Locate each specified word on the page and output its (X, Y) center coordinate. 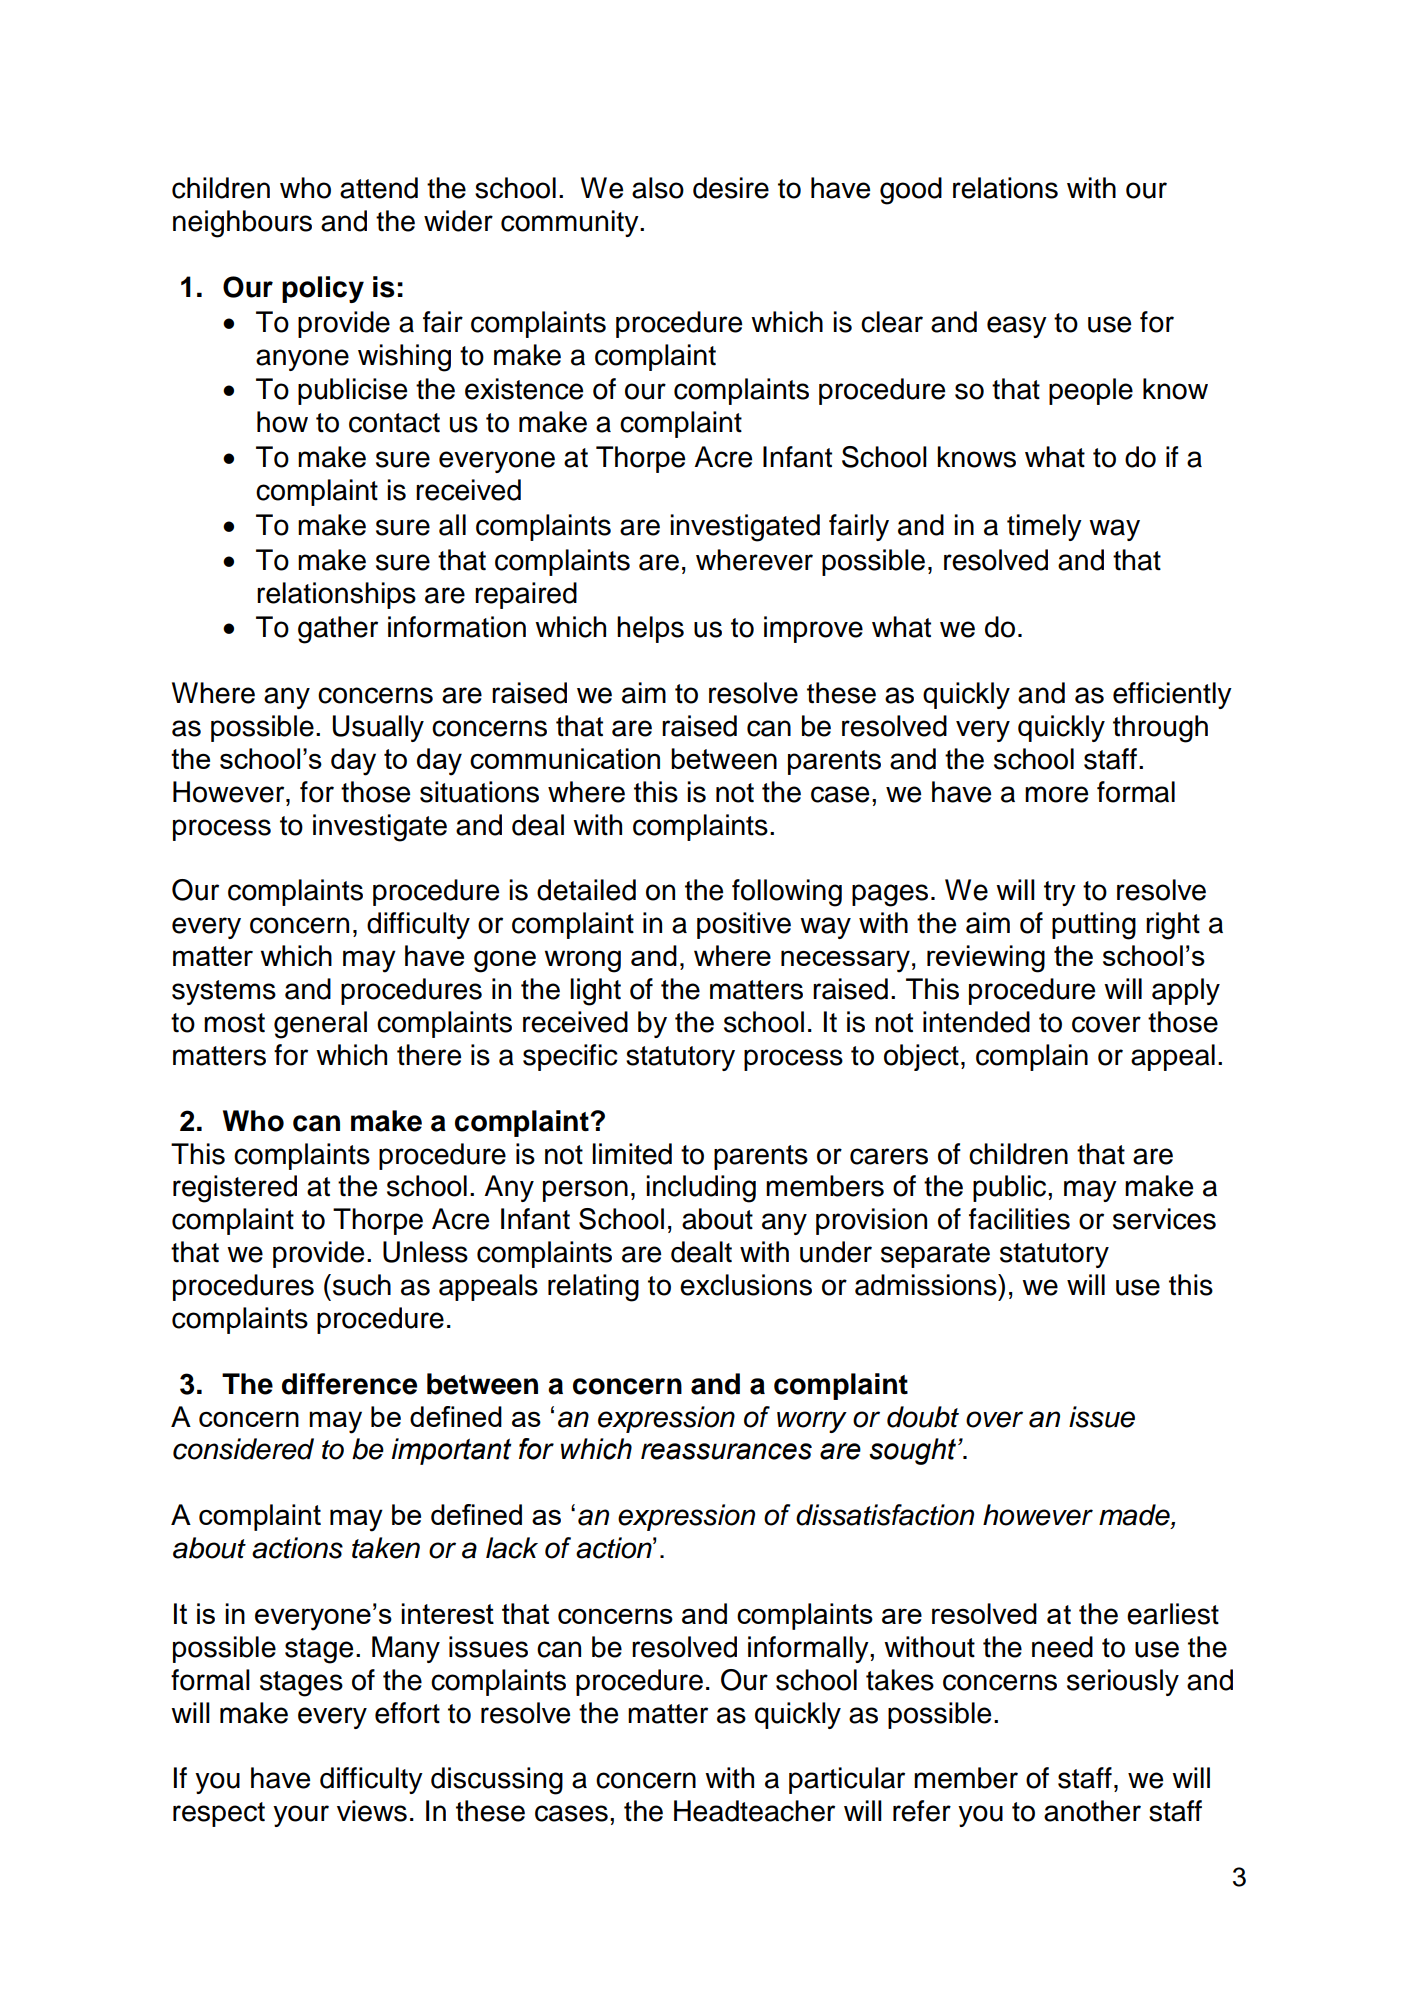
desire (731, 188)
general (320, 1025)
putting (1094, 926)
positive (744, 925)
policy (323, 289)
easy (1017, 327)
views (372, 1811)
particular (847, 1780)
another (1092, 1811)
